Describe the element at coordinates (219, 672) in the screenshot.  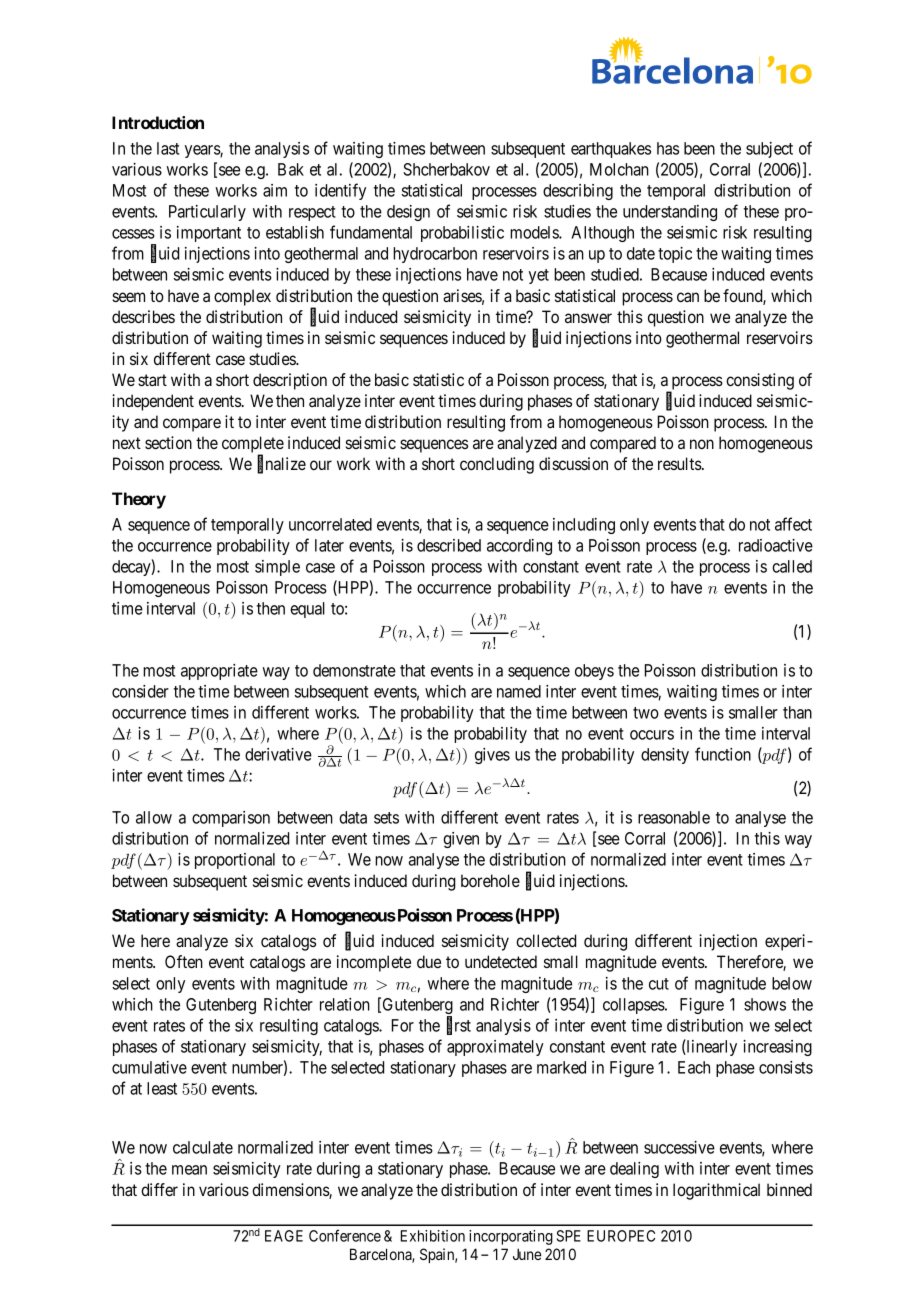
I see `appropriate` at that location.
